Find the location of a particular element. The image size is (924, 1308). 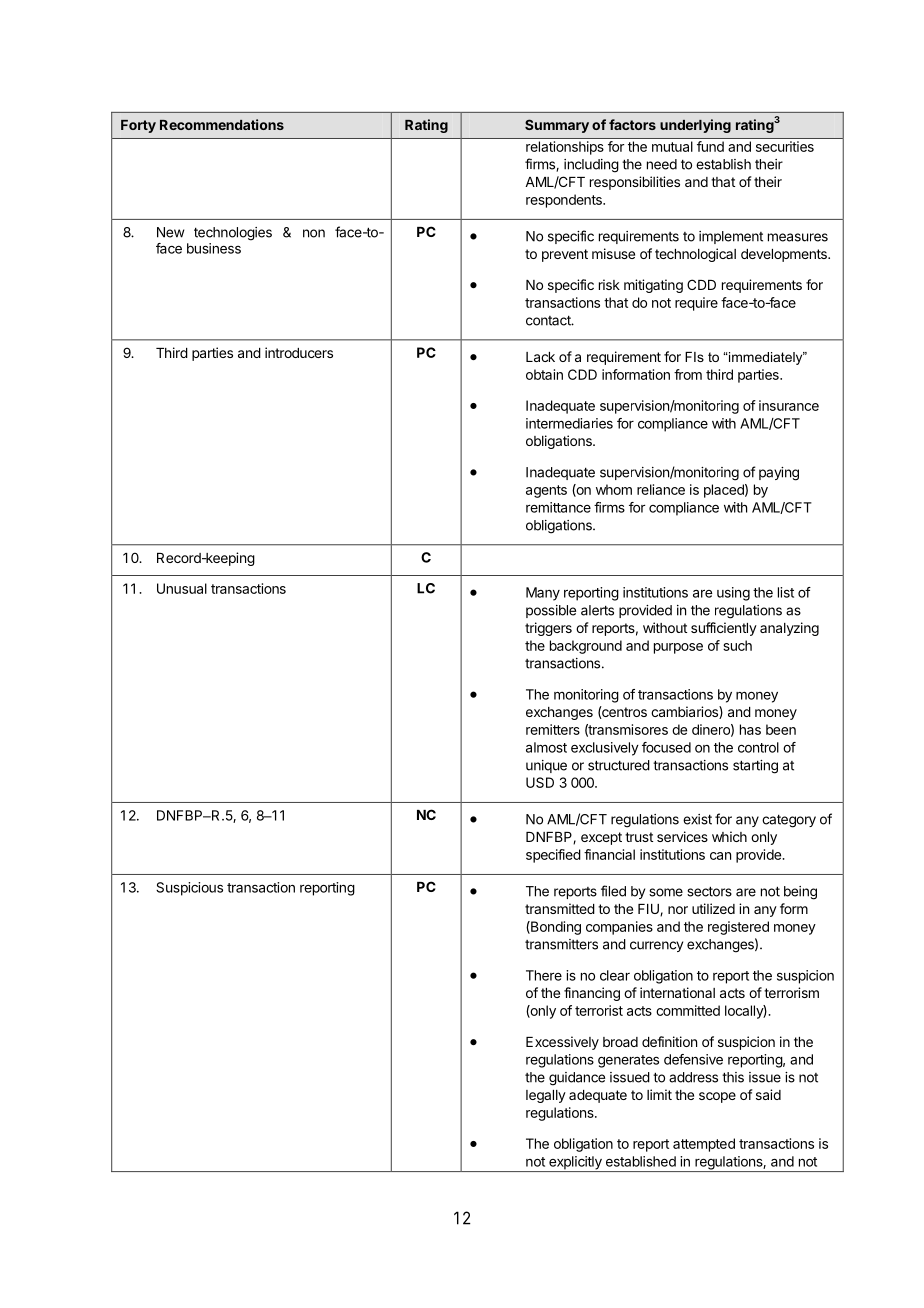

triggers is located at coordinates (548, 629).
